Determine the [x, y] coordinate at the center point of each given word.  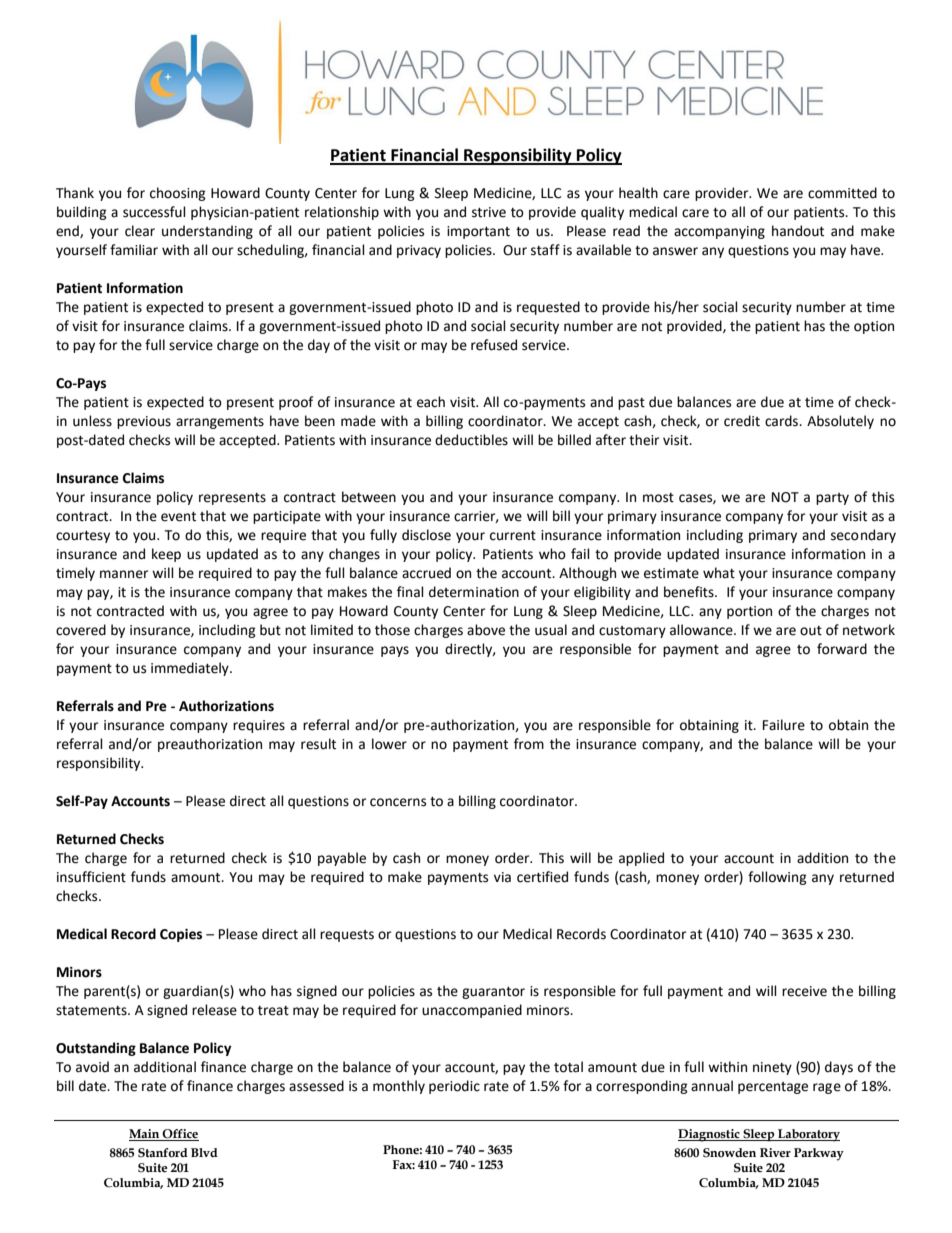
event [178, 517]
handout [798, 231]
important [478, 232]
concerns [398, 802]
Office [180, 1135]
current [513, 536]
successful [154, 212]
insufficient [91, 877]
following [777, 878]
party [832, 499]
